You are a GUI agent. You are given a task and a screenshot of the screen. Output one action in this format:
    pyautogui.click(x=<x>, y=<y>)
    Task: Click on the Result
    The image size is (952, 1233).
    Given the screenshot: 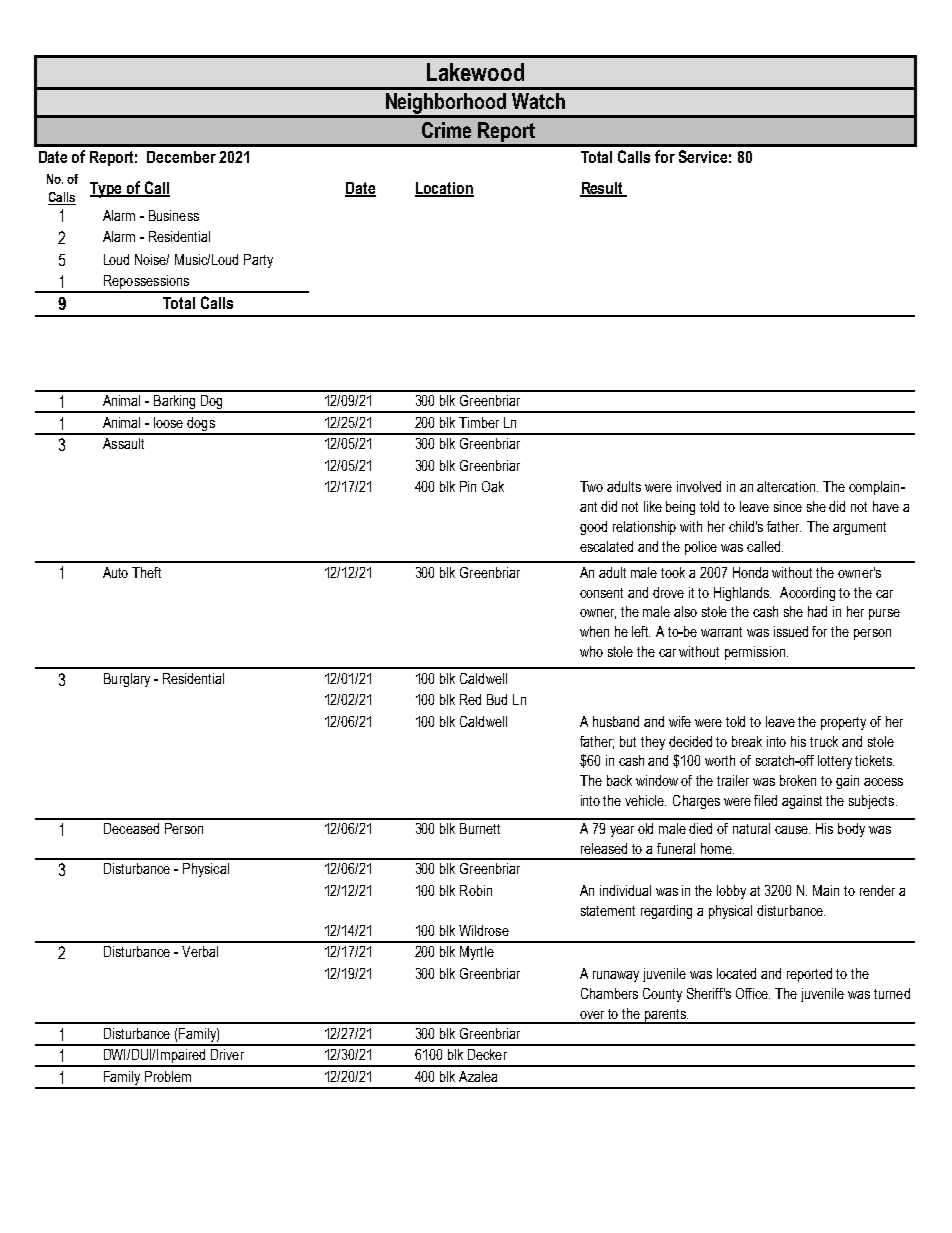 What is the action you would take?
    pyautogui.click(x=603, y=189)
